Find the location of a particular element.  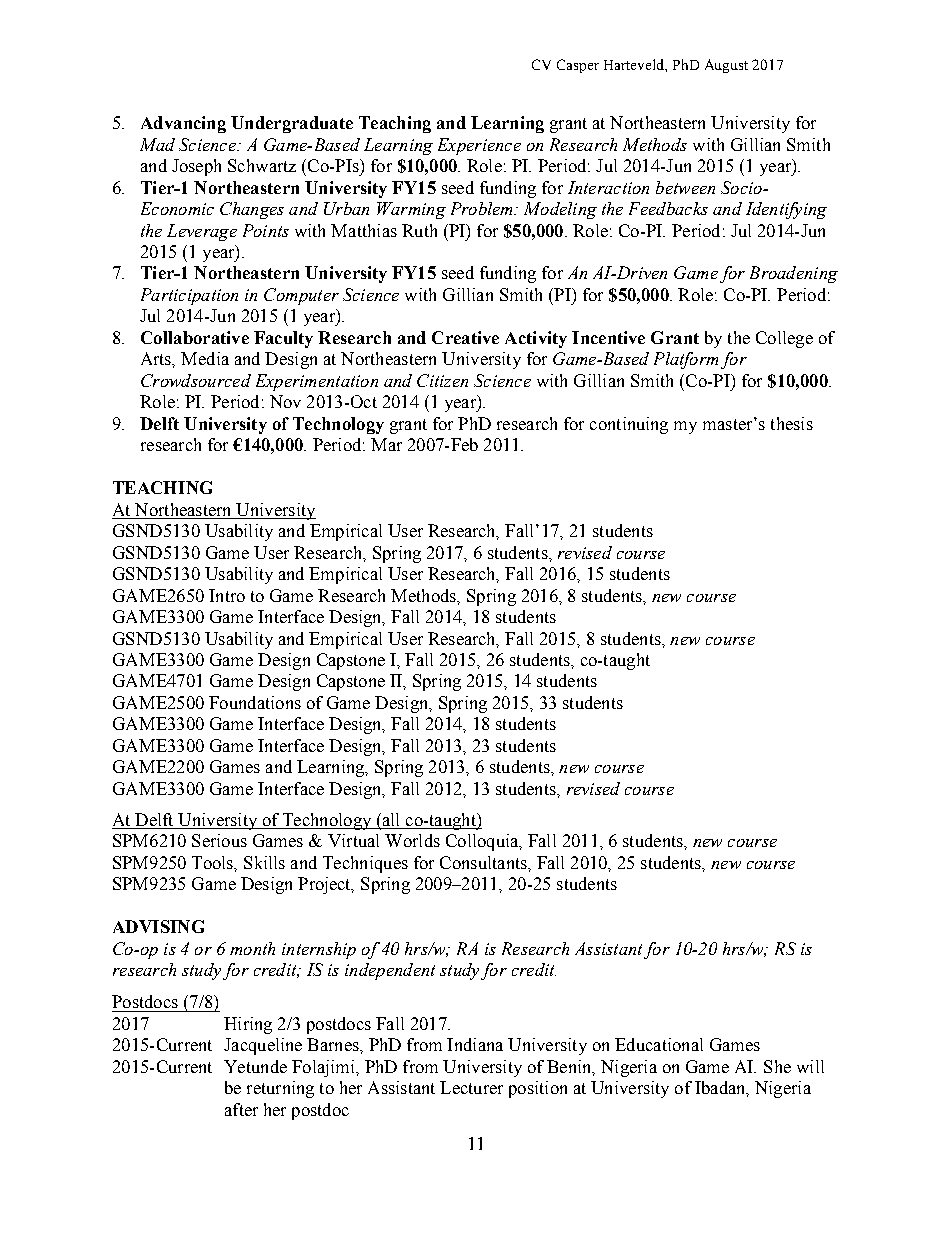

Consultants is located at coordinates (484, 862).
